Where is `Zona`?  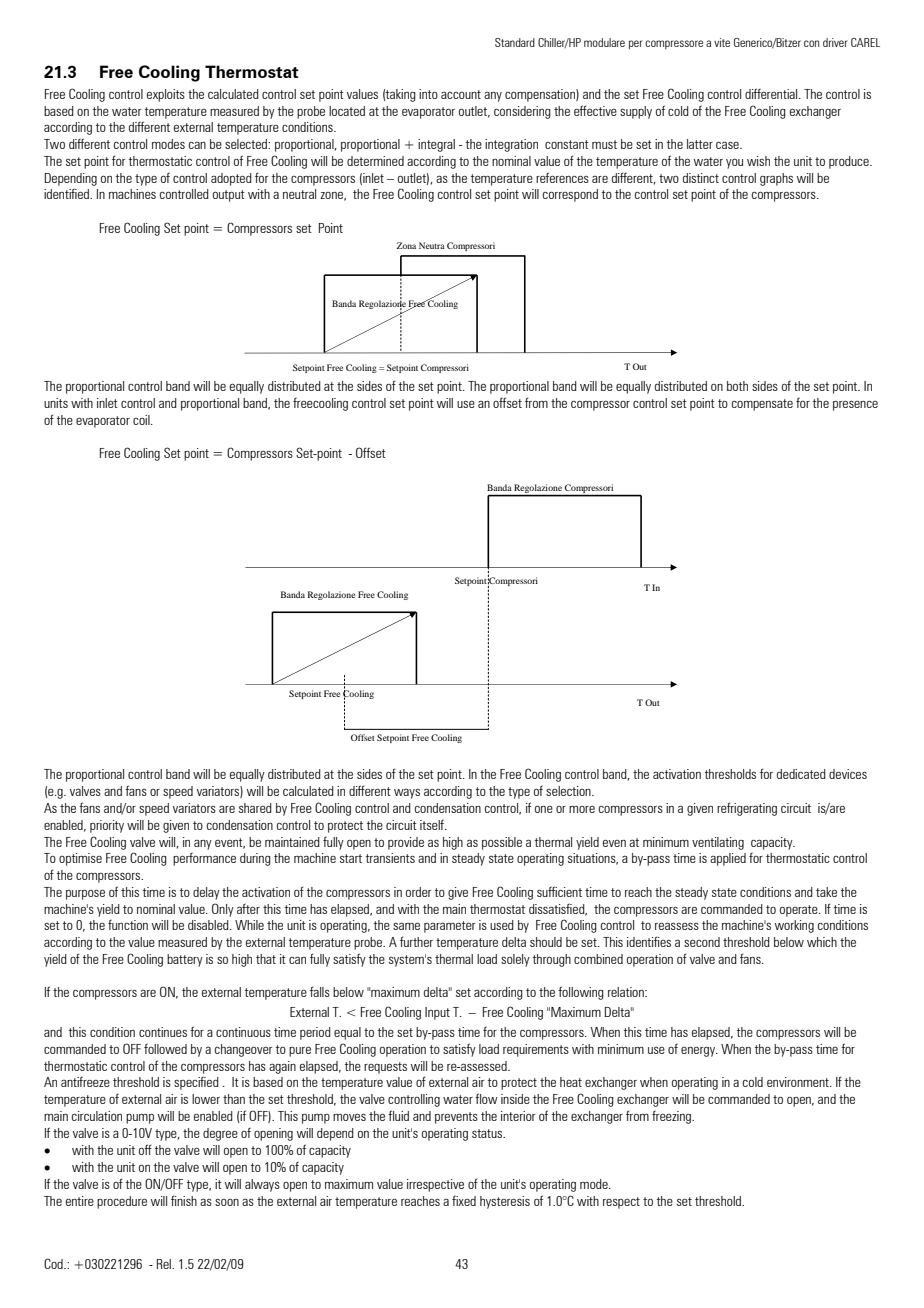
Zona is located at coordinates (406, 245).
